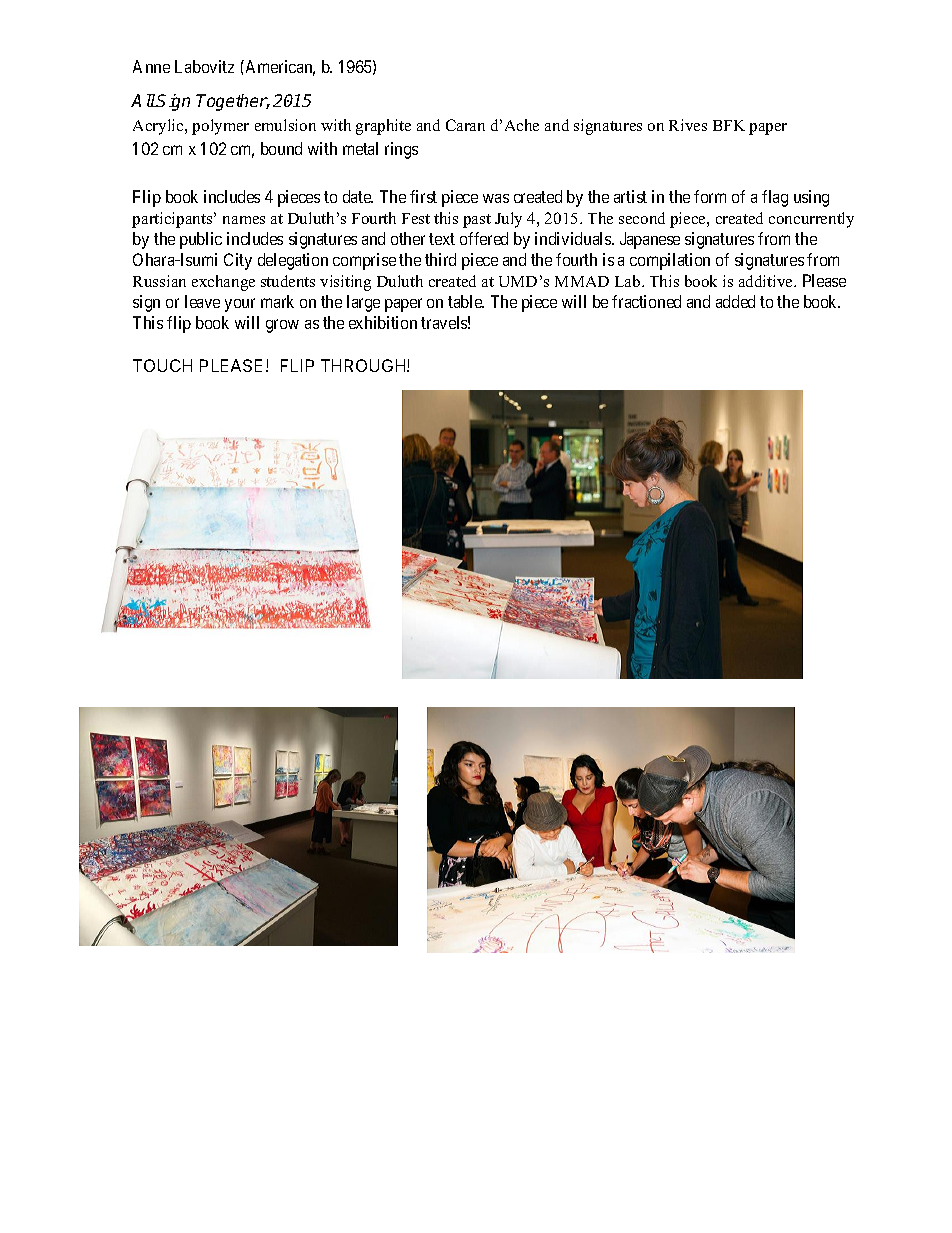 The height and width of the screenshot is (1233, 952). Describe the element at coordinates (477, 221) in the screenshot. I see `past` at that location.
